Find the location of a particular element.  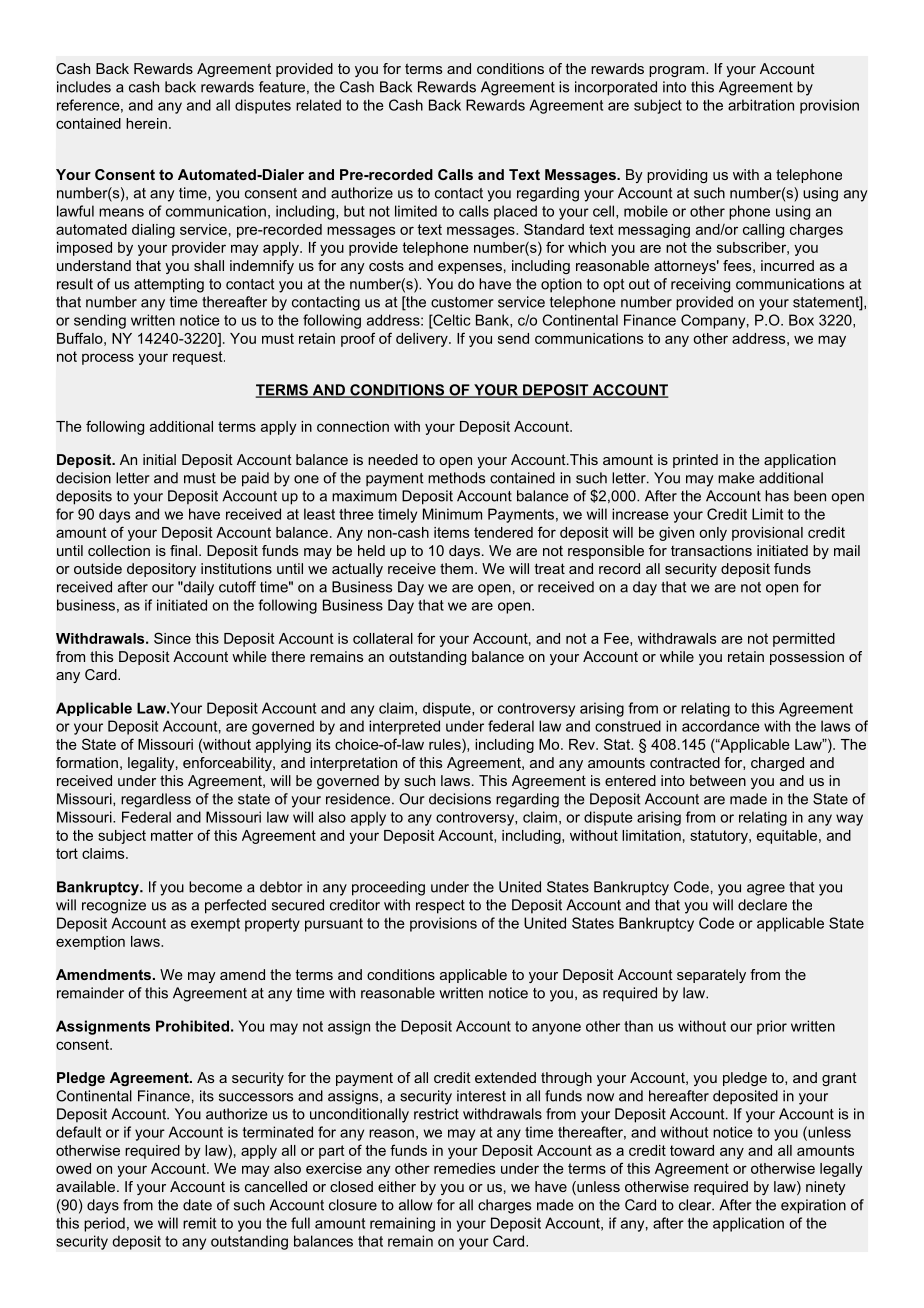

expiration is located at coordinates (813, 1206).
